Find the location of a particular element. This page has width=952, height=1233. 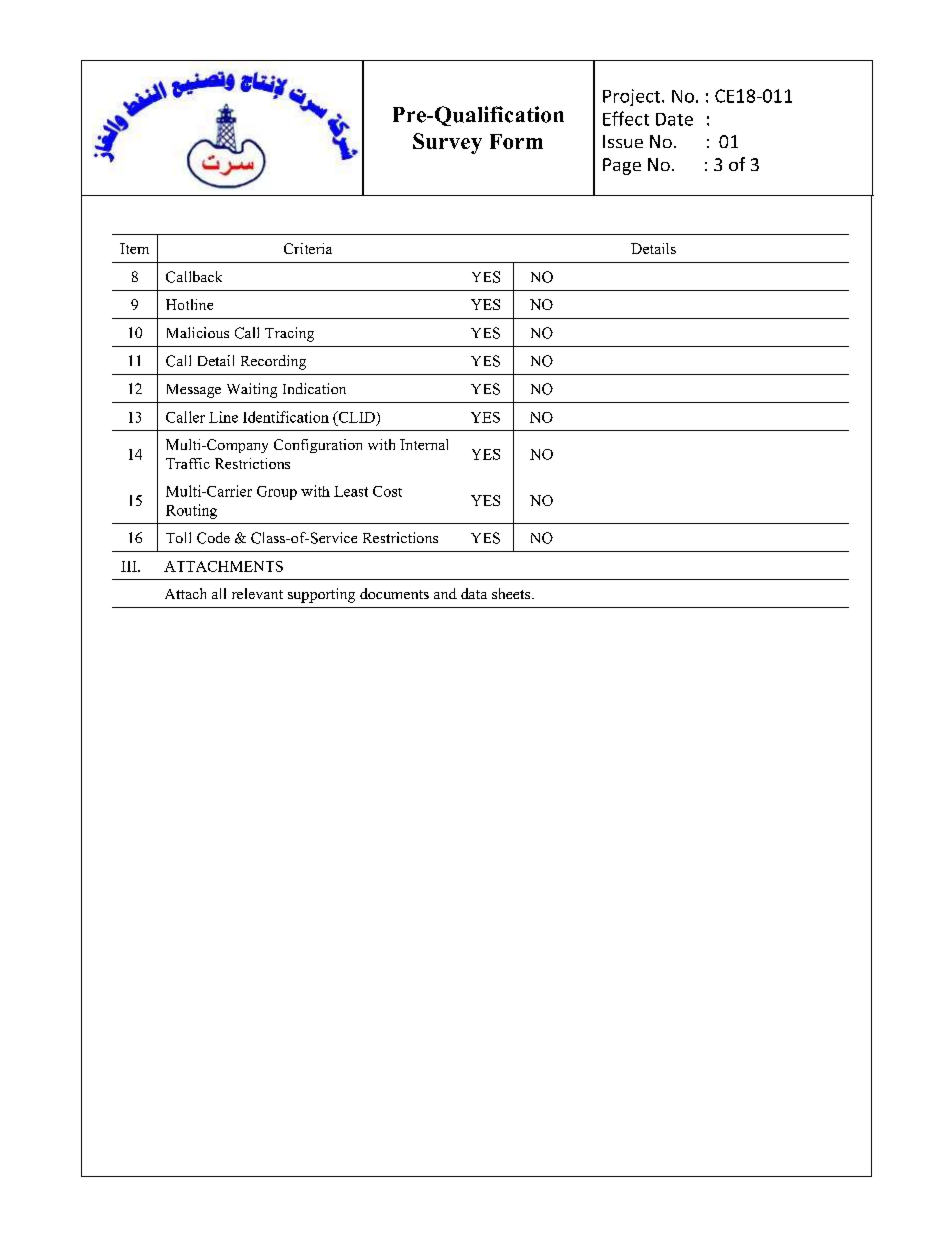

Item is located at coordinates (134, 248).
